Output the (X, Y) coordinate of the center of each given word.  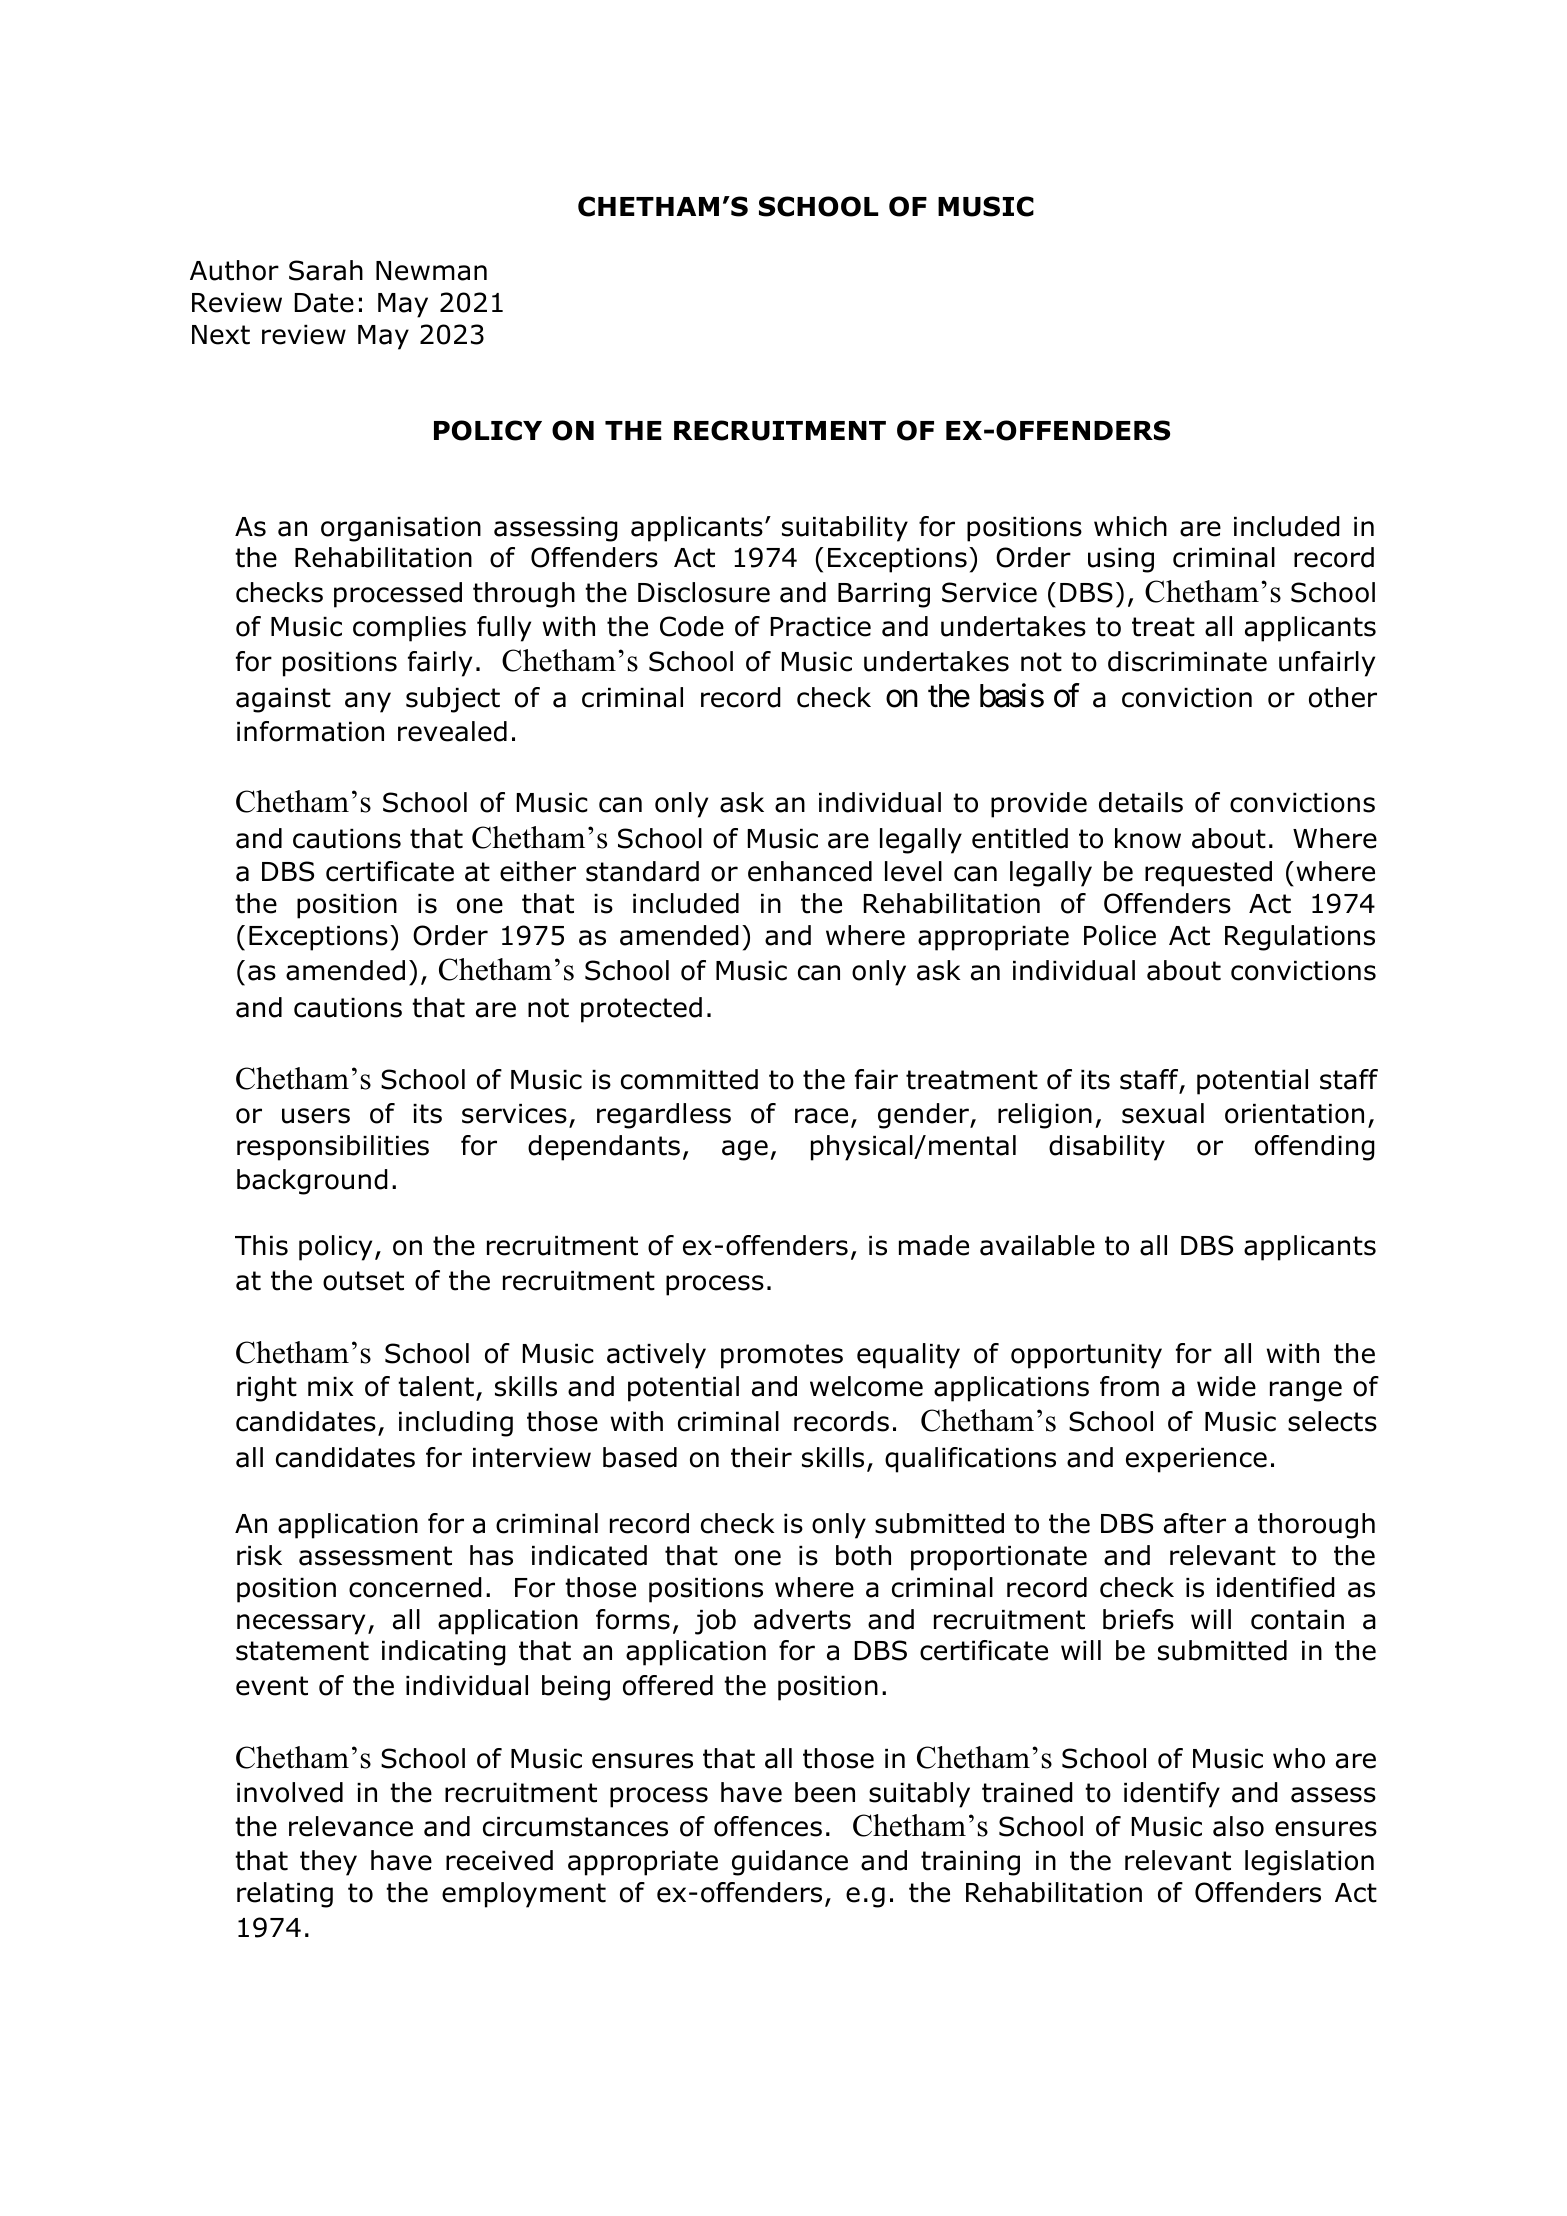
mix (330, 1386)
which (1130, 526)
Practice (821, 627)
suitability (845, 529)
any (368, 702)
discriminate (1187, 661)
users (316, 1116)
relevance (351, 1826)
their (761, 1457)
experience (1196, 1460)
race (821, 1116)
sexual (1163, 1113)
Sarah (326, 270)
